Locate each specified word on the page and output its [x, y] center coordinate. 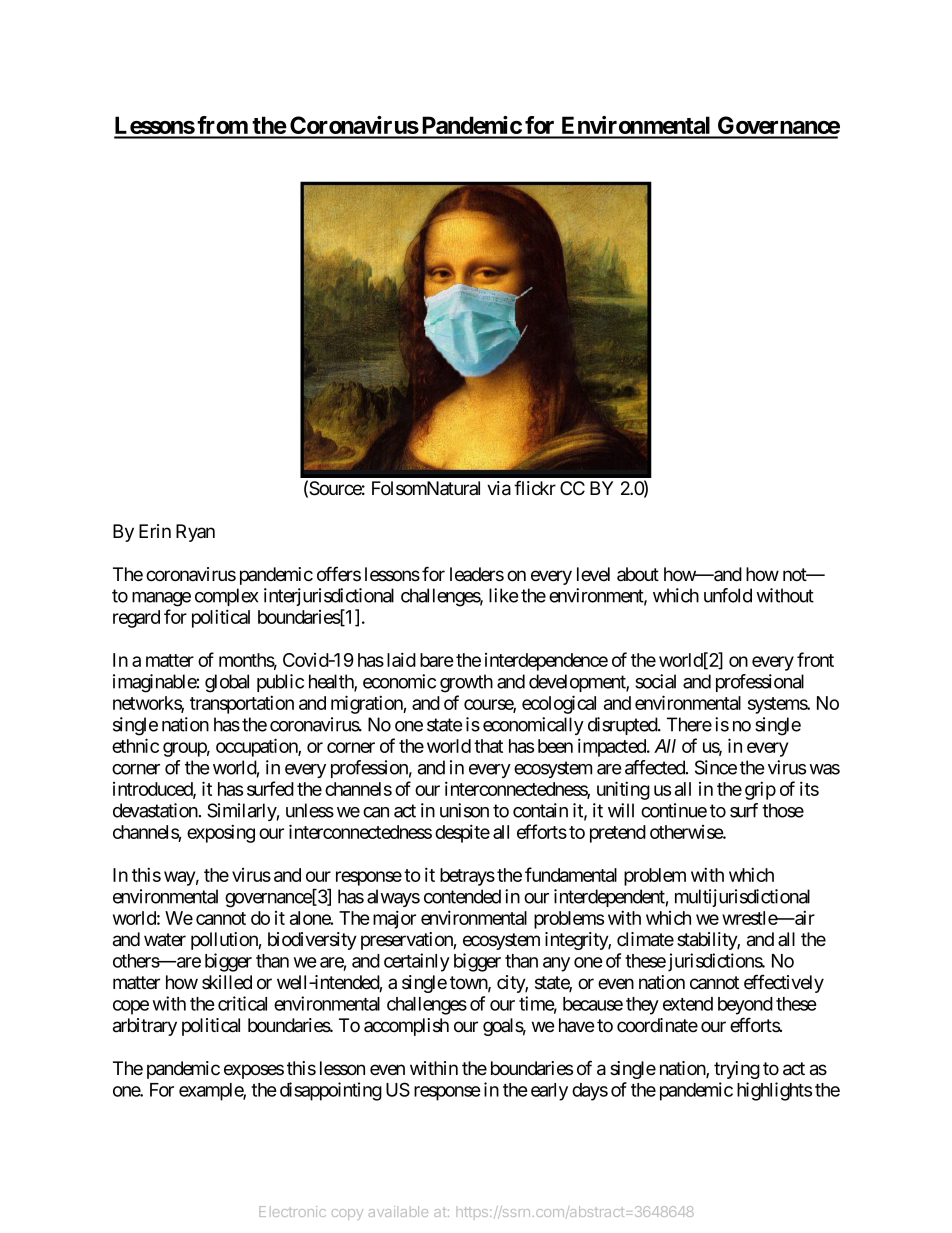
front [815, 659]
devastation [155, 810]
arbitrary [145, 1027]
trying [737, 1070]
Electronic [292, 1211]
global [227, 683]
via [499, 488]
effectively [784, 983]
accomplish [406, 1027]
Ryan [195, 533]
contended [462, 896]
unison [464, 810]
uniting [623, 790]
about [638, 574]
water [165, 940]
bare [437, 660]
